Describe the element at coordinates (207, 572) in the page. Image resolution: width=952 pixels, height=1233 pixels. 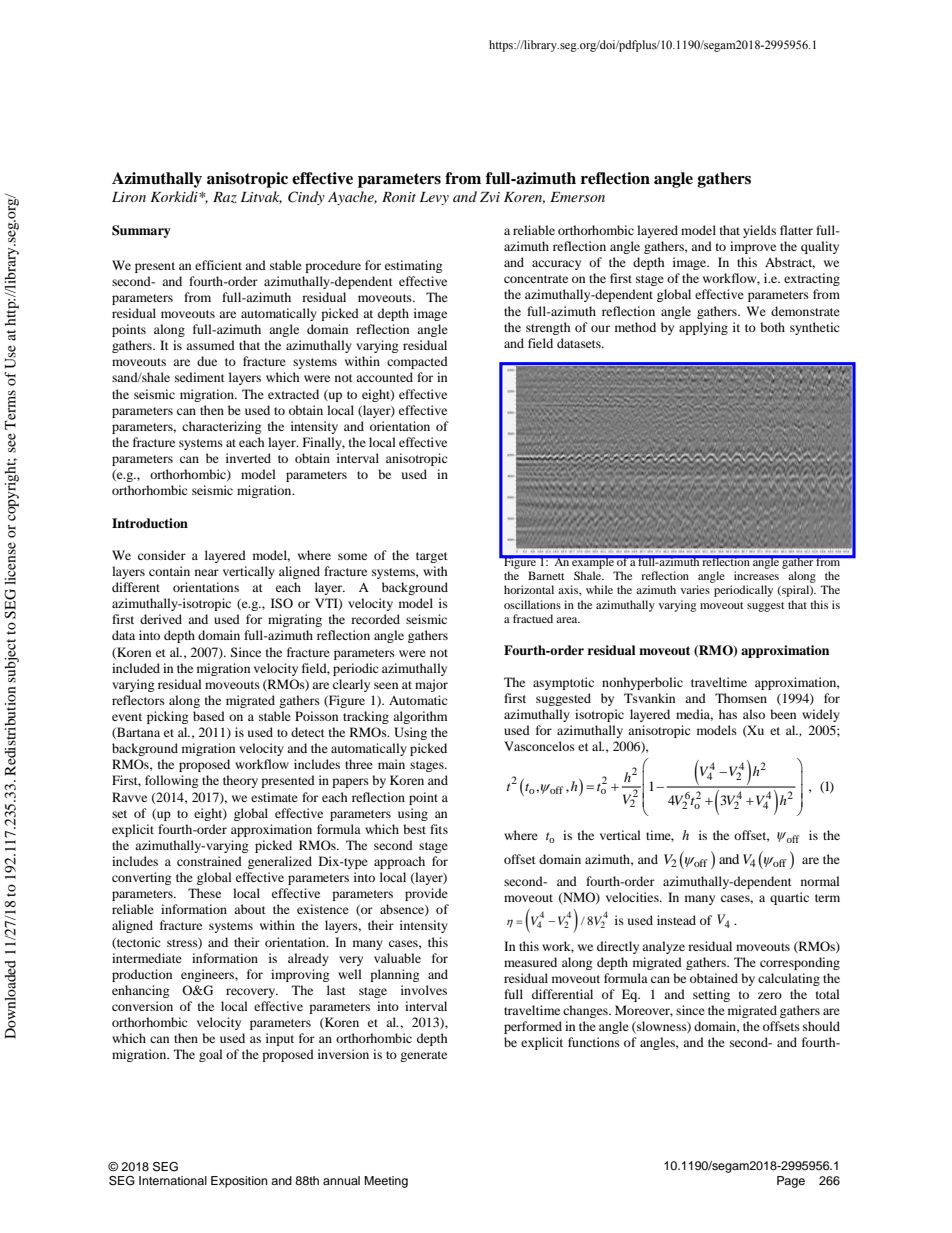
I see `near` at that location.
